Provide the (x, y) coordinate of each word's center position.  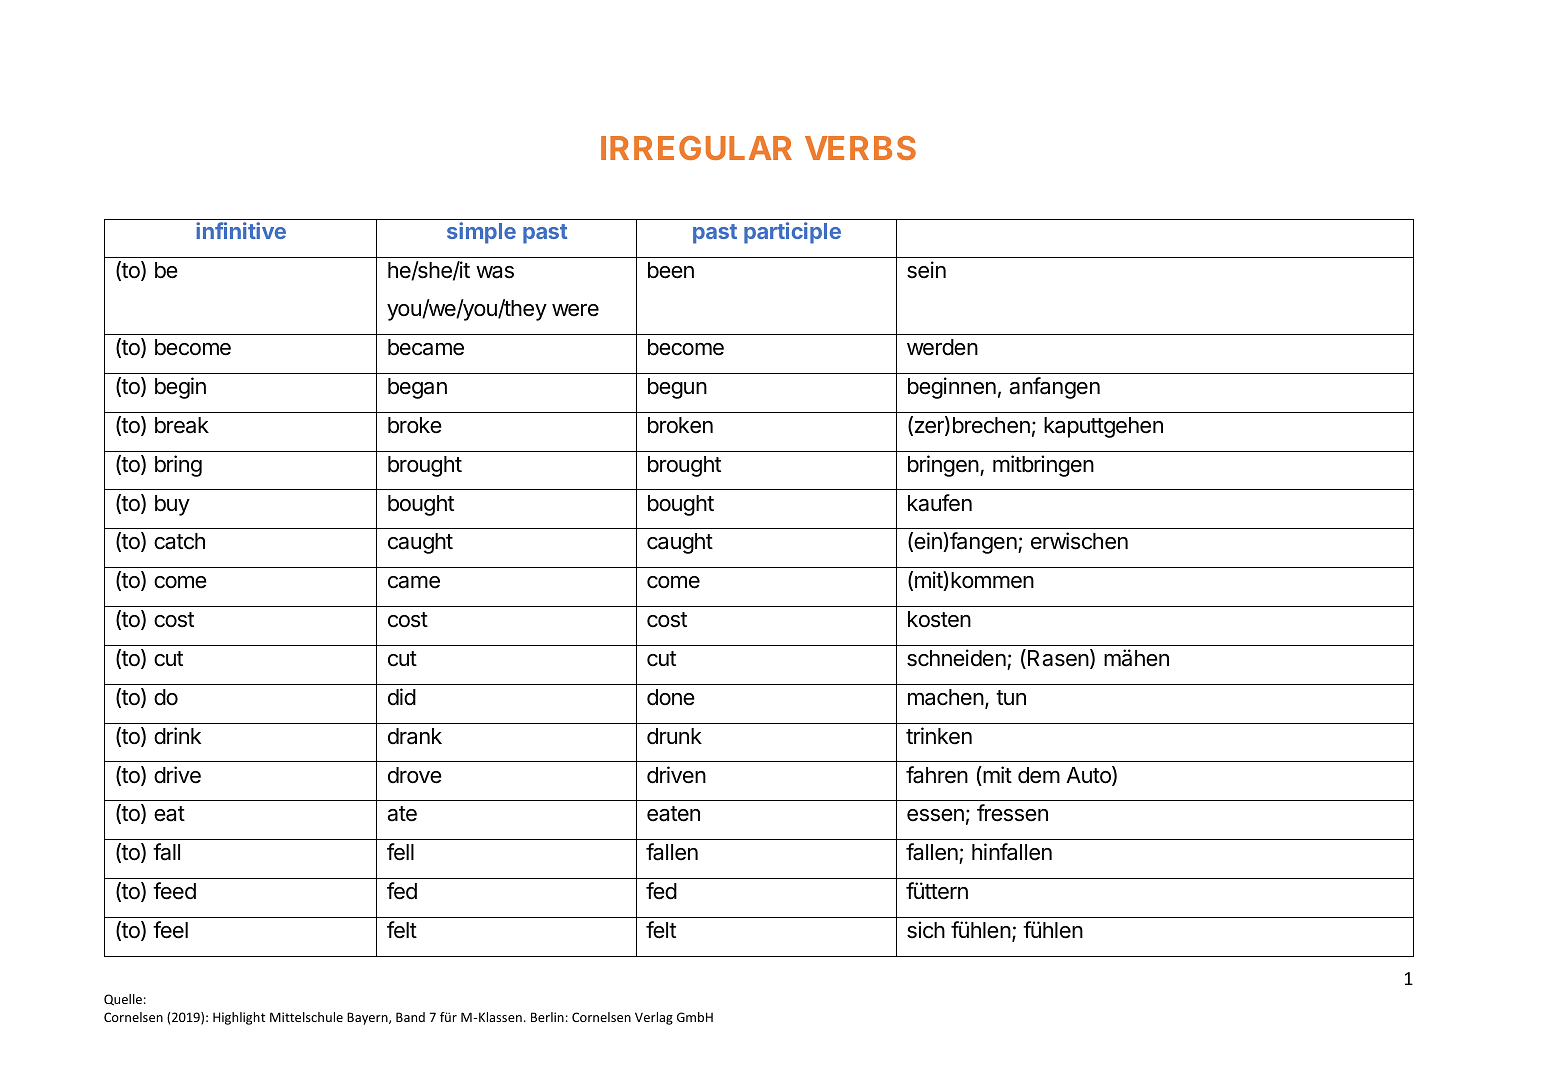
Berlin (547, 1017)
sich (926, 930)
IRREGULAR (696, 148)
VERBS (860, 148)
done (671, 697)
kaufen (940, 503)
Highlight (239, 1018)
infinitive (241, 230)
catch (179, 541)
